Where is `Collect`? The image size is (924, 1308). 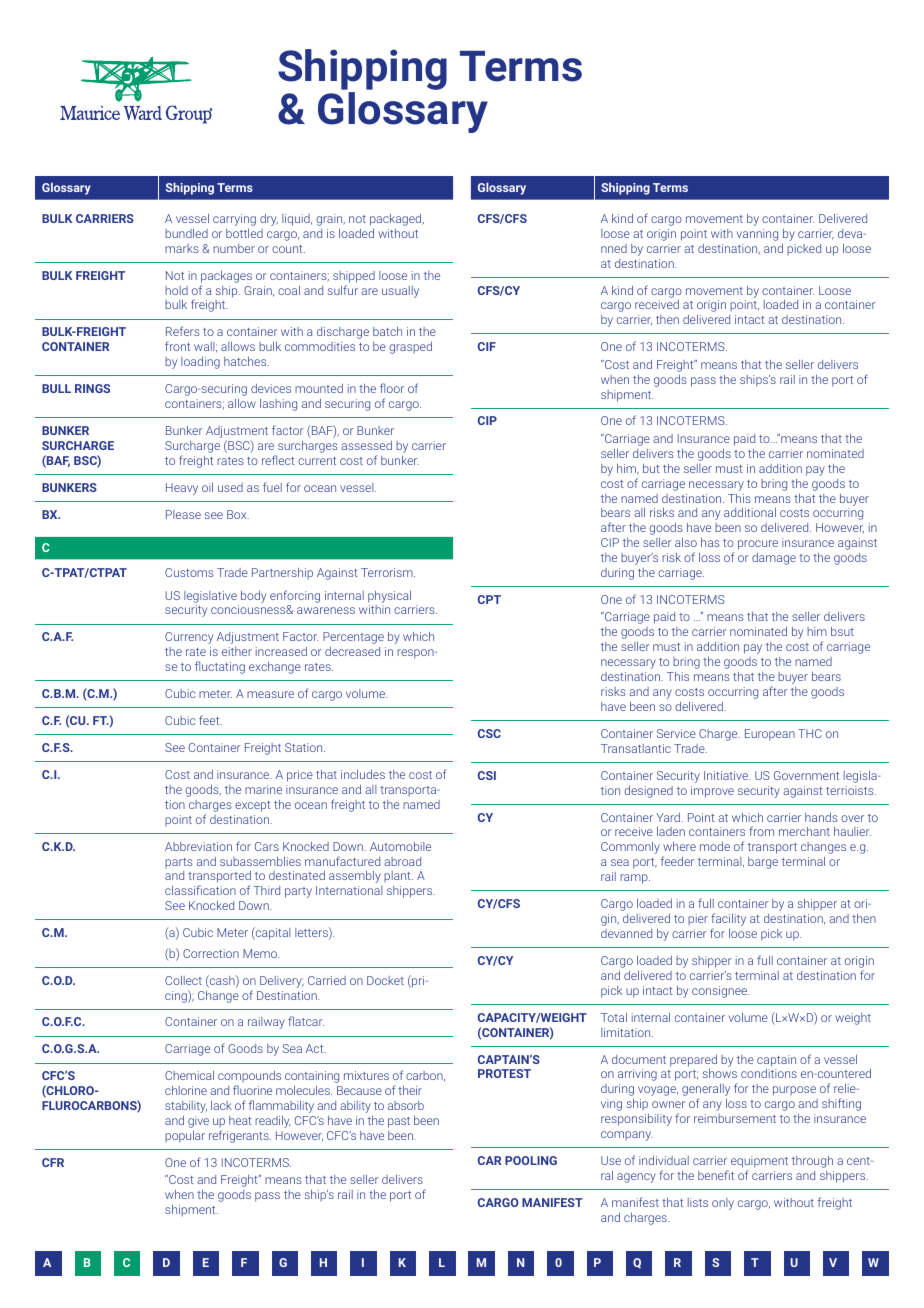 Collect is located at coordinates (183, 980).
